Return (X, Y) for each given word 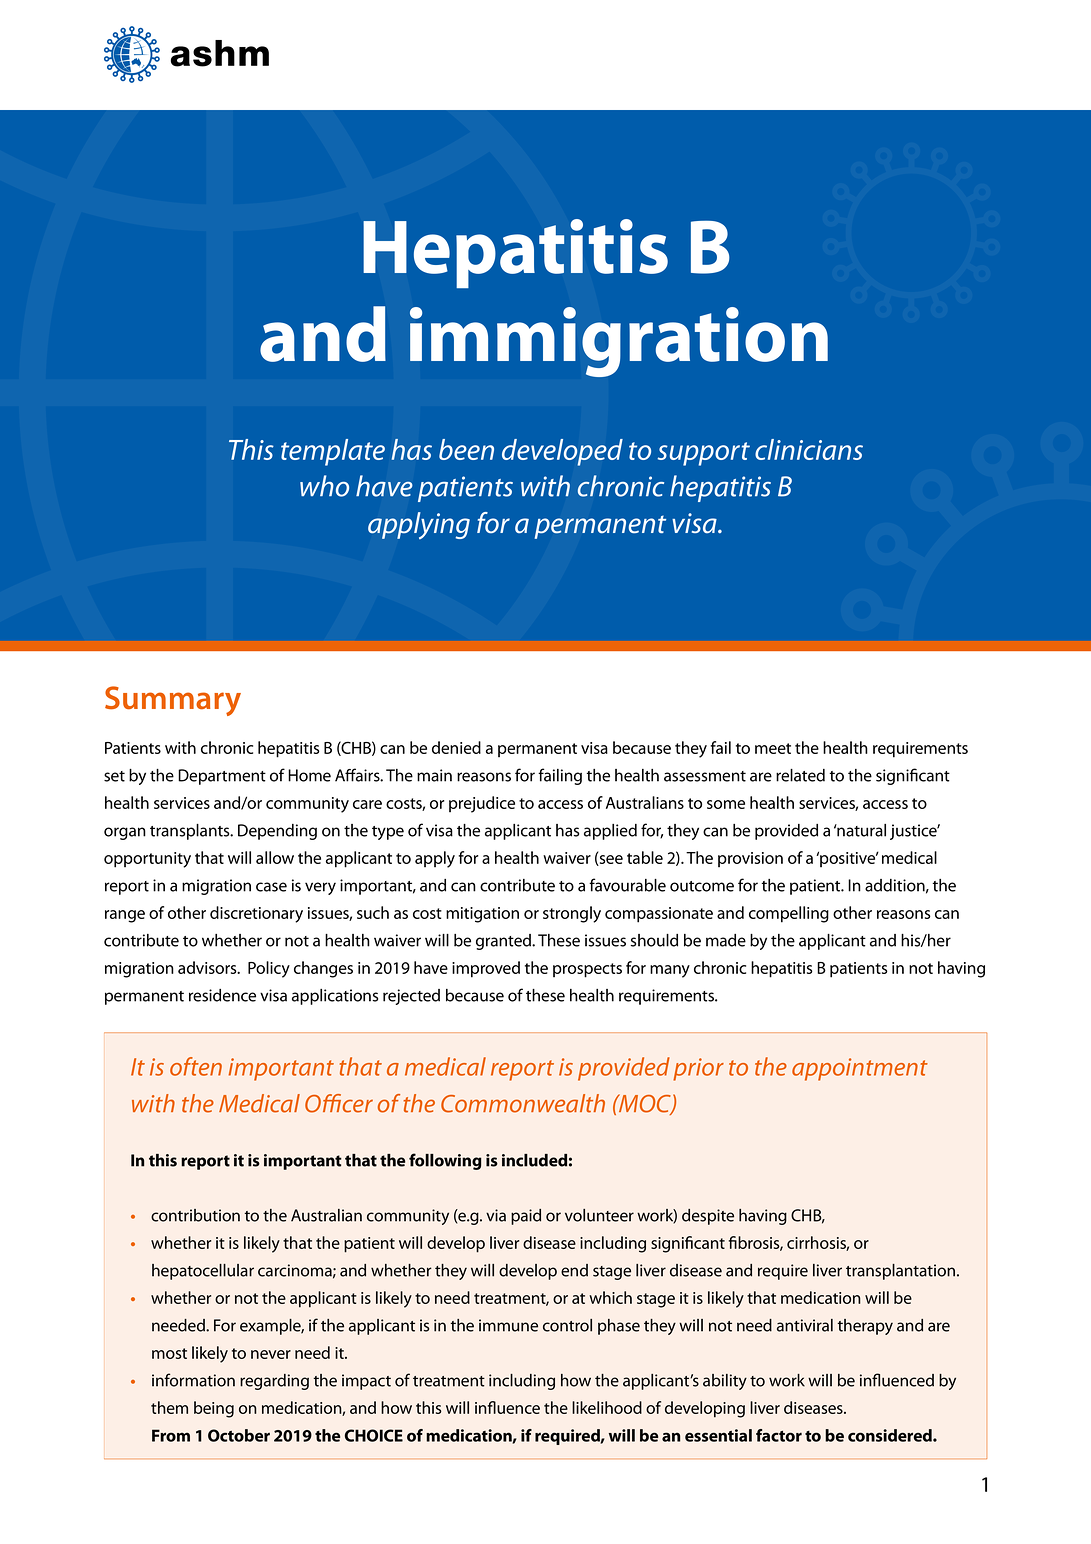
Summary (173, 701)
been (466, 449)
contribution (195, 1215)
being (214, 1409)
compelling (789, 914)
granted (504, 942)
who (324, 486)
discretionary (256, 914)
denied (456, 747)
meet (773, 748)
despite (708, 1217)
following (445, 1161)
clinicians (809, 449)
